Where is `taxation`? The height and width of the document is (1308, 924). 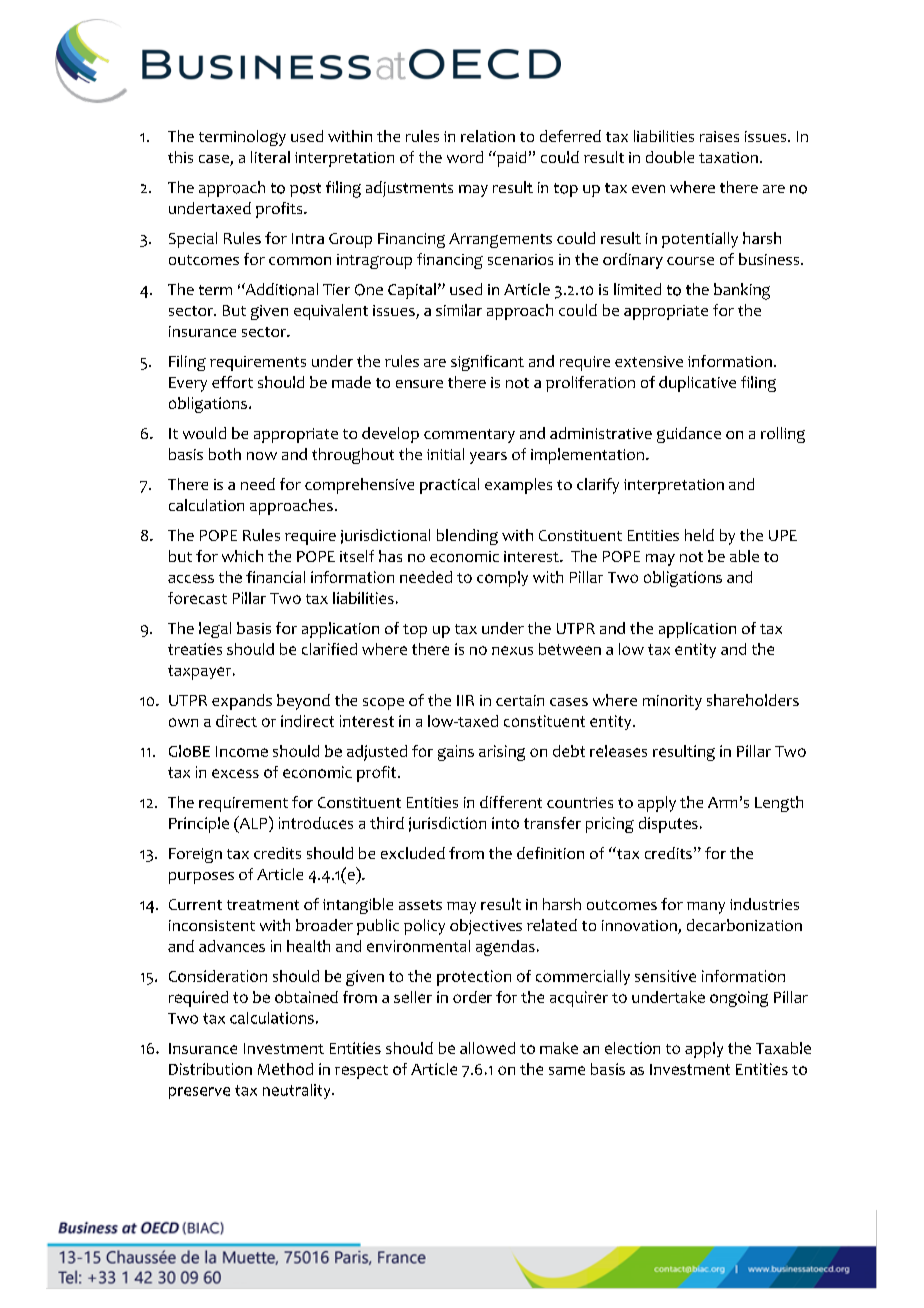 taxation is located at coordinates (728, 157).
